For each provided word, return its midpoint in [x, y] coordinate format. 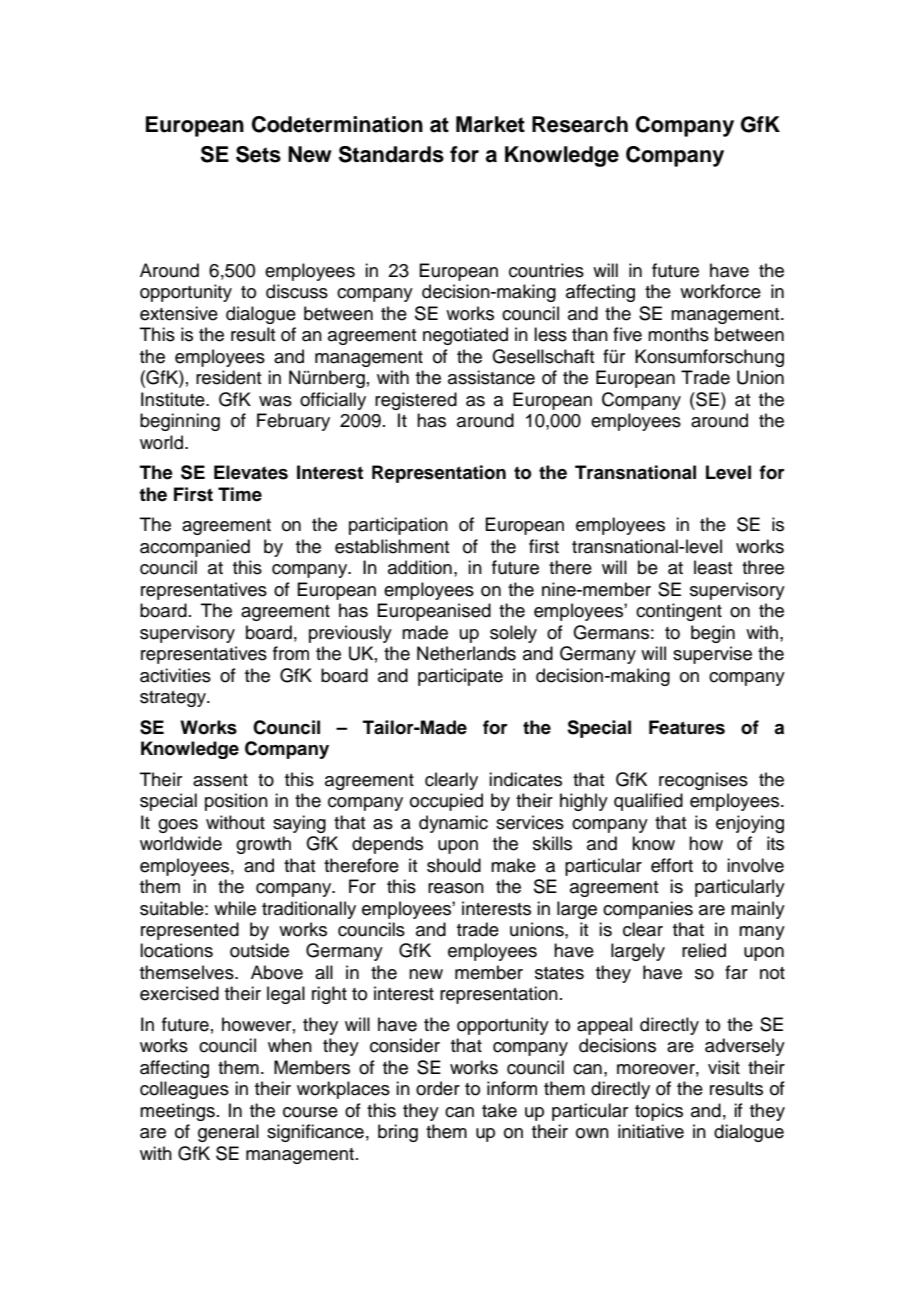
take [499, 1110]
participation [398, 526]
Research [580, 124]
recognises [703, 781]
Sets [258, 154]
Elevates [251, 472]
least [713, 567]
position [236, 802]
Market [490, 124]
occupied [446, 802]
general [228, 1133]
